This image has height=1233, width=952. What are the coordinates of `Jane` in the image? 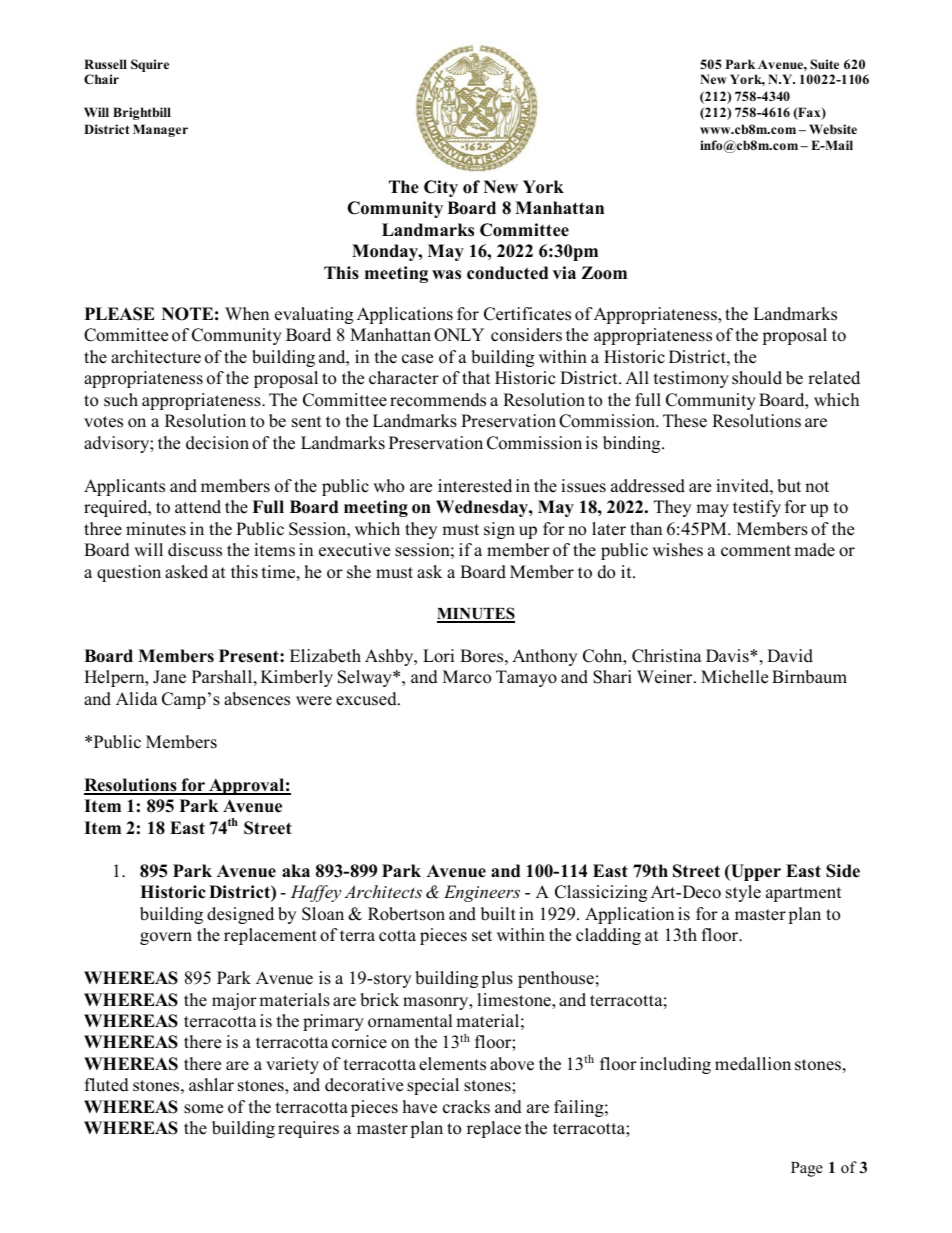 It's located at (169, 677).
